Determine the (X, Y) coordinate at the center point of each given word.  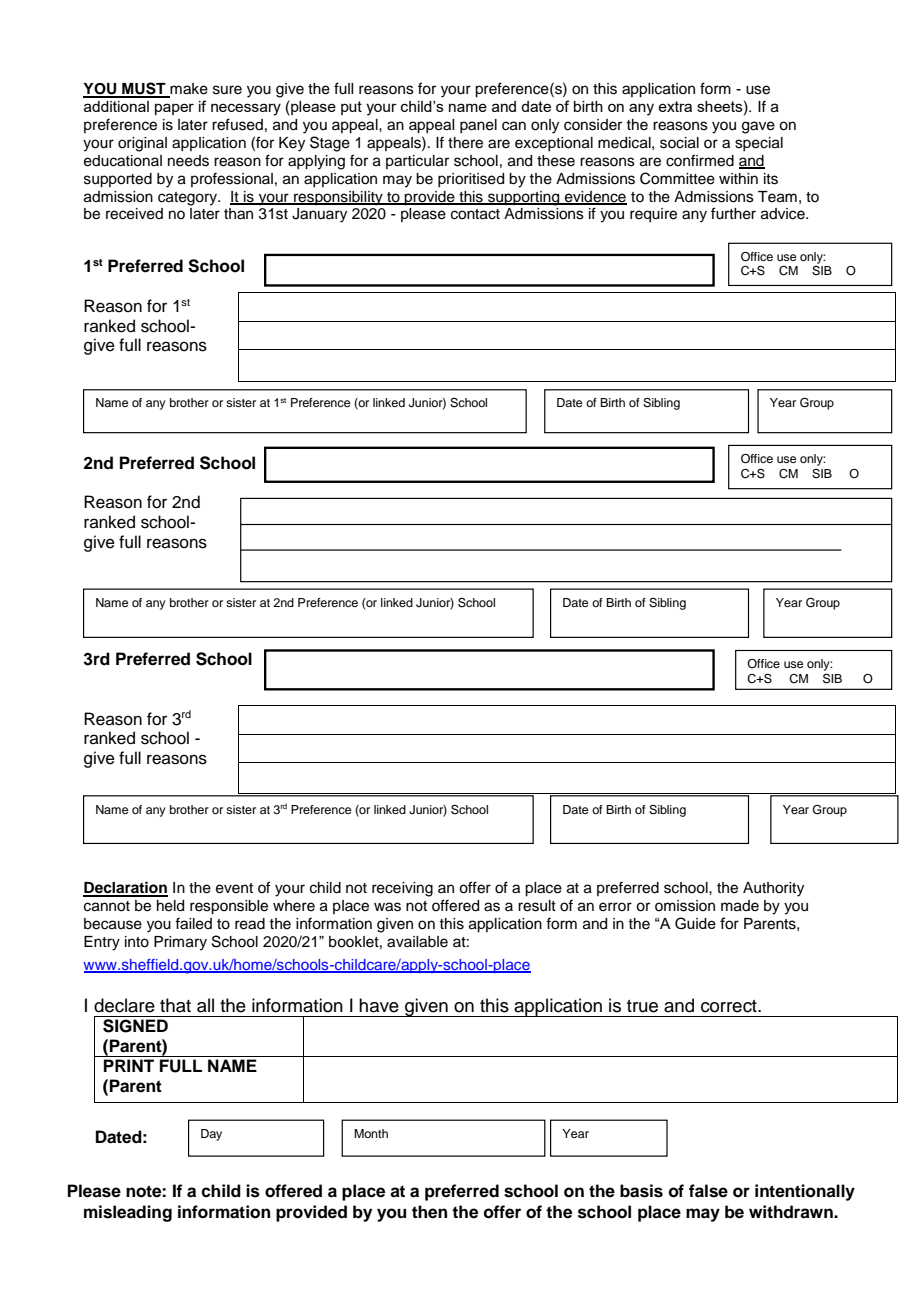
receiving (402, 889)
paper (174, 109)
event (234, 888)
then (429, 1212)
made (740, 906)
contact (475, 214)
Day (211, 1135)
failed (193, 923)
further (733, 213)
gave (758, 127)
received (134, 214)
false (708, 1191)
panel (478, 126)
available (417, 942)
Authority (773, 889)
